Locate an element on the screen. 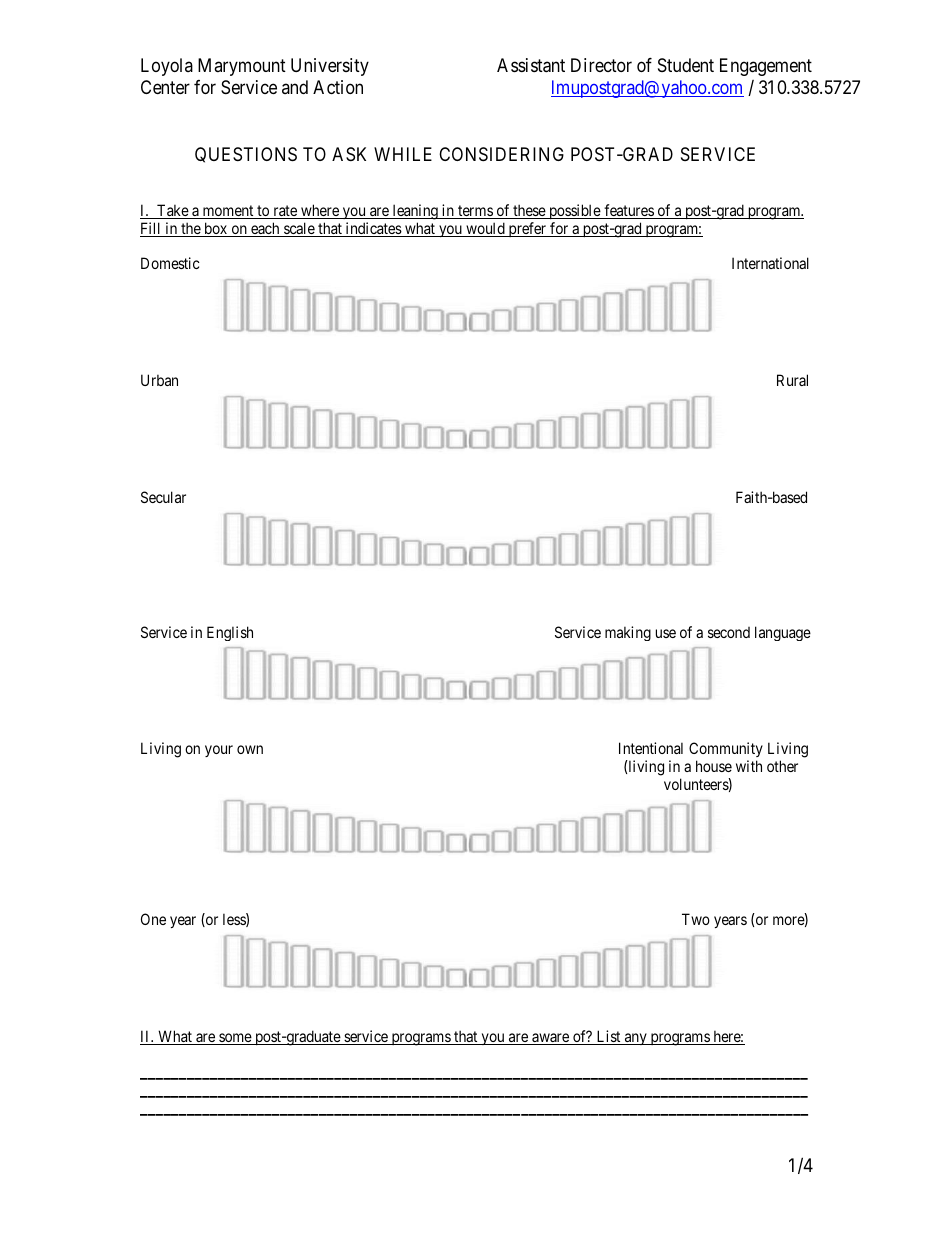 The width and height of the screenshot is (952, 1233). some is located at coordinates (235, 1039).
